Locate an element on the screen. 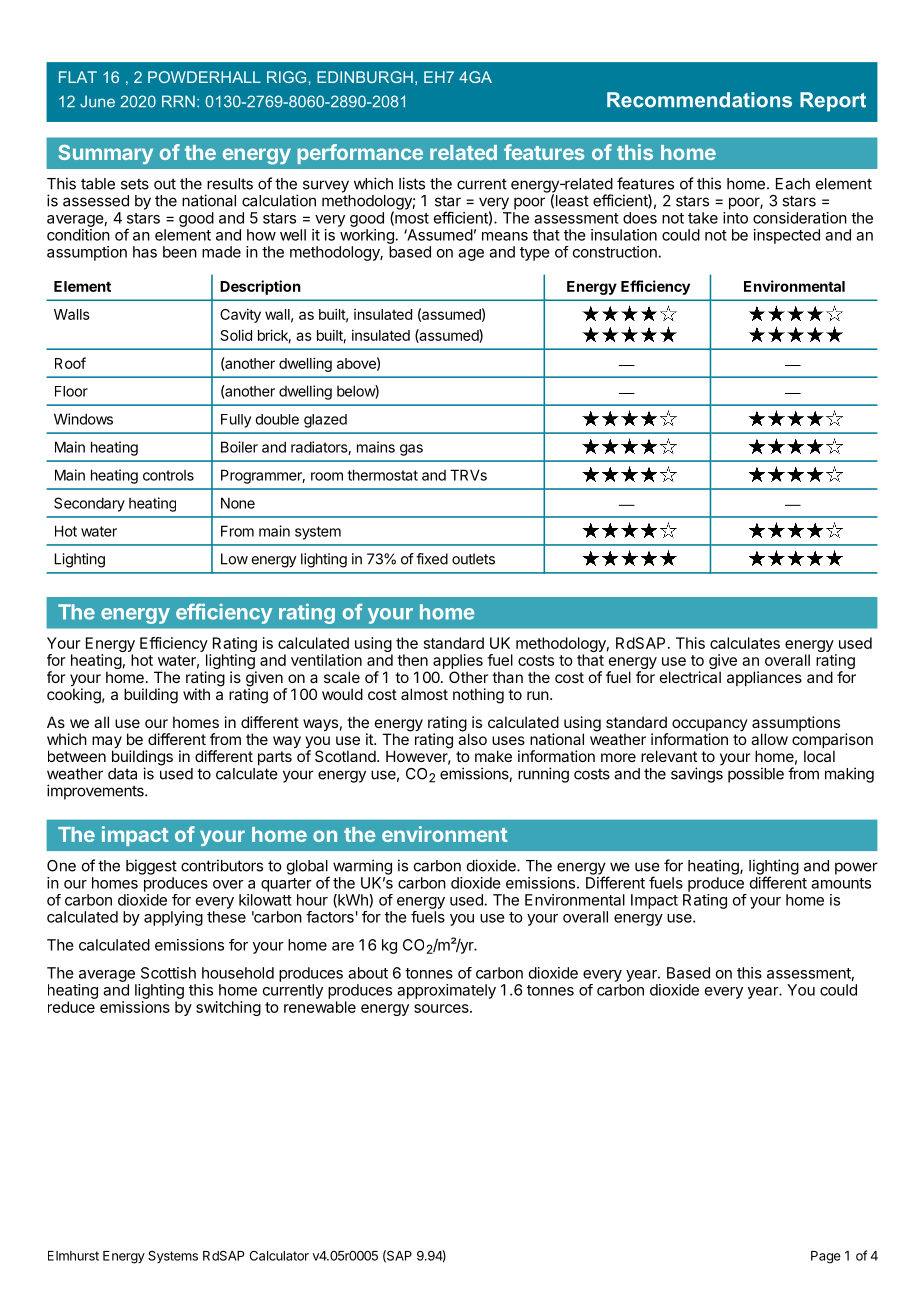  RRN is located at coordinates (178, 101).
